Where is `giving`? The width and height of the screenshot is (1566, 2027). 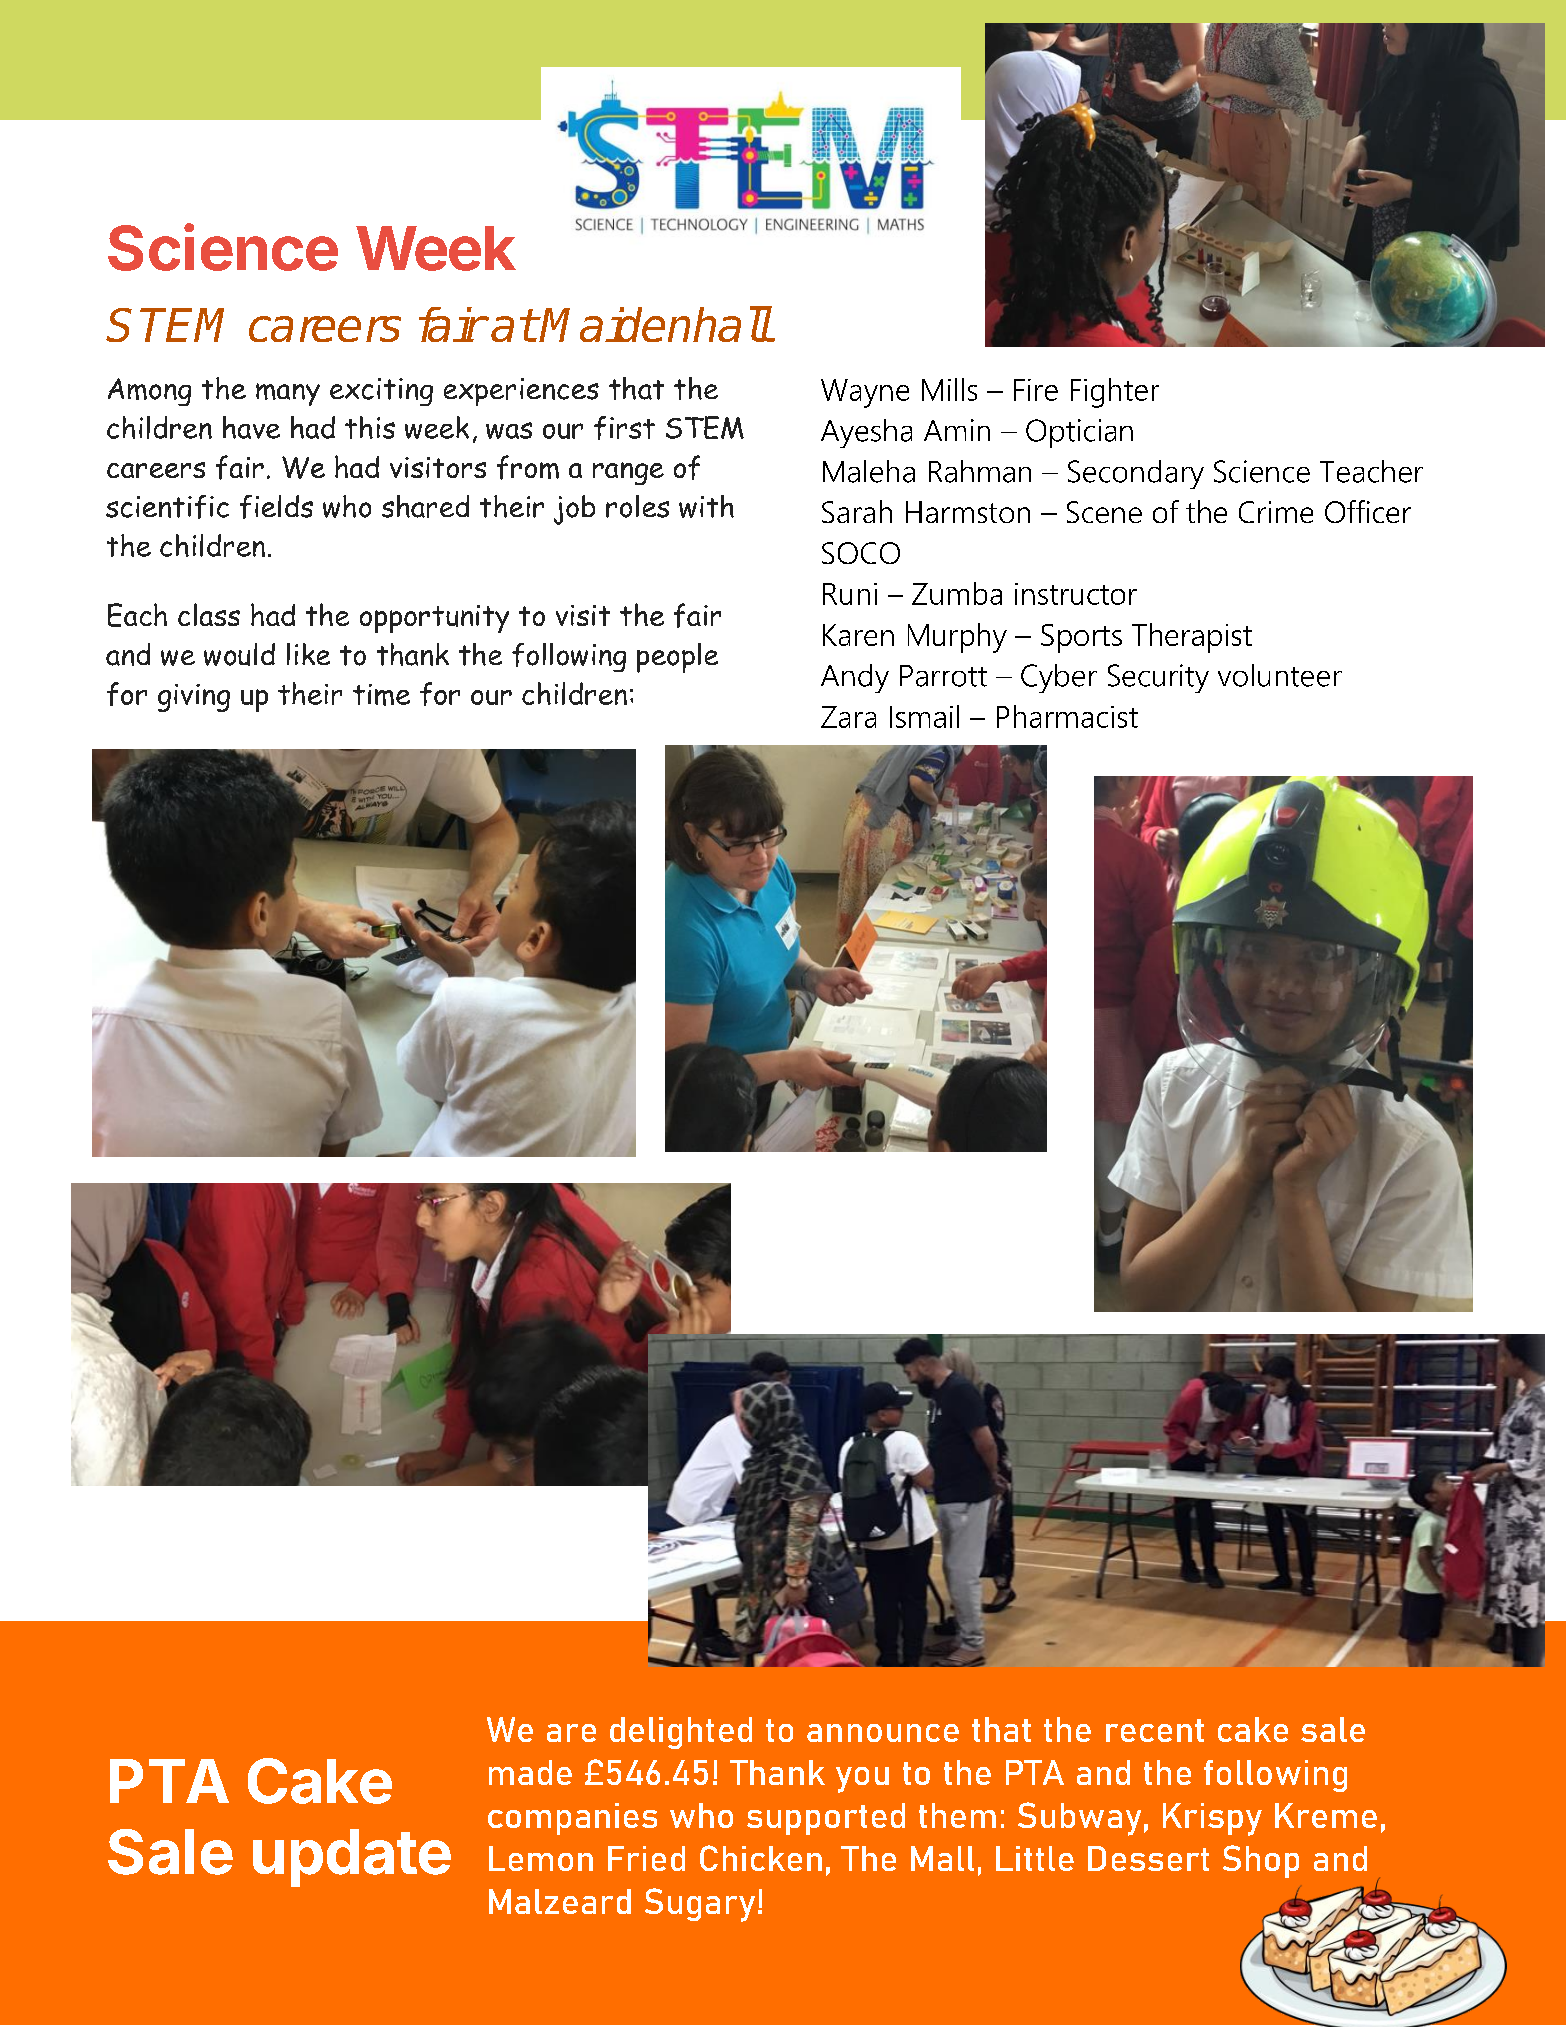 giving is located at coordinates (194, 698).
